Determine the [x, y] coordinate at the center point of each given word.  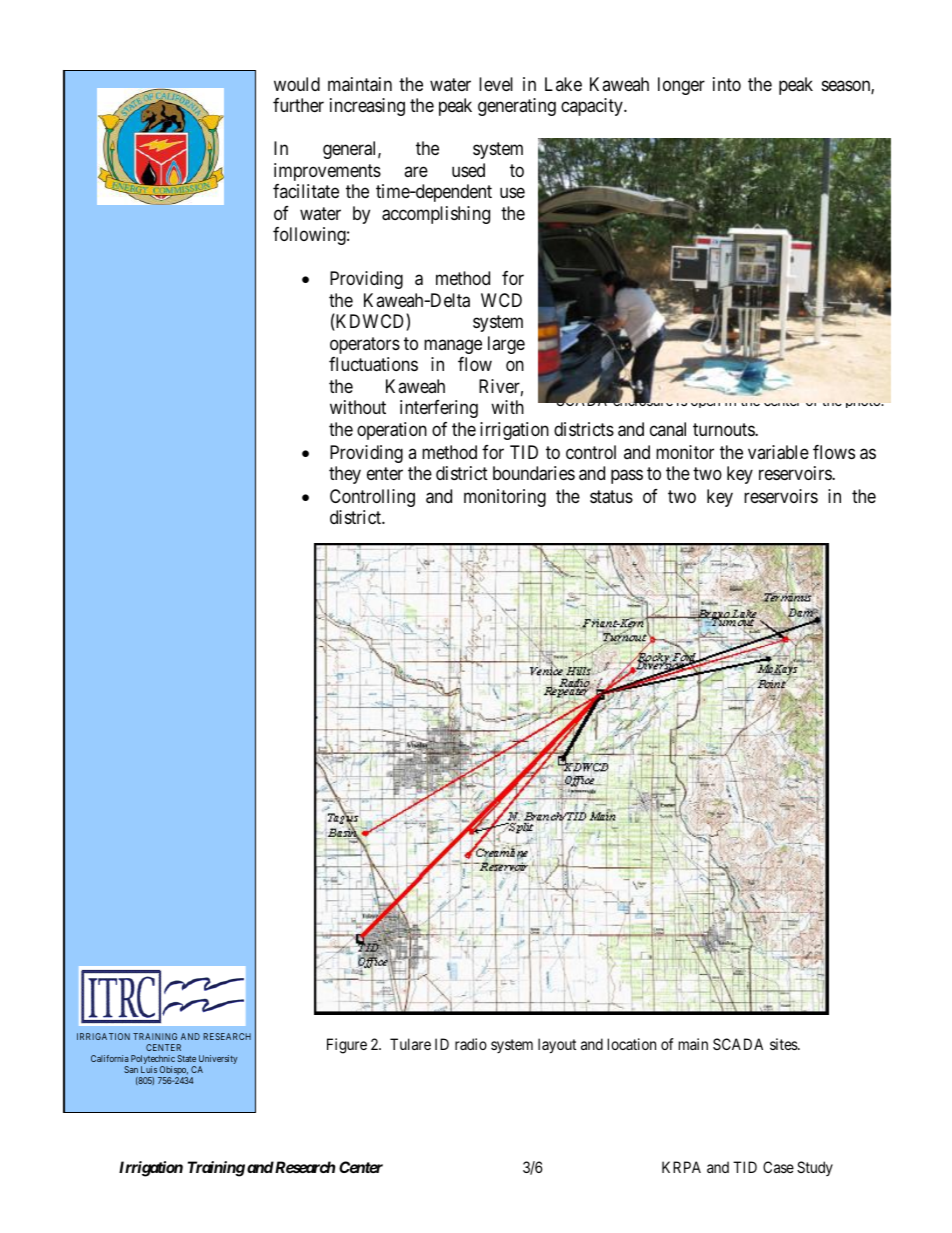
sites [784, 1044]
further [298, 105]
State [186, 1058]
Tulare [410, 1044]
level [496, 84]
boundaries [534, 473]
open [705, 405]
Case [778, 1167]
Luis [149, 1069]
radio [471, 1044]
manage [453, 346]
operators [365, 345]
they [345, 475]
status [611, 497]
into [727, 84]
